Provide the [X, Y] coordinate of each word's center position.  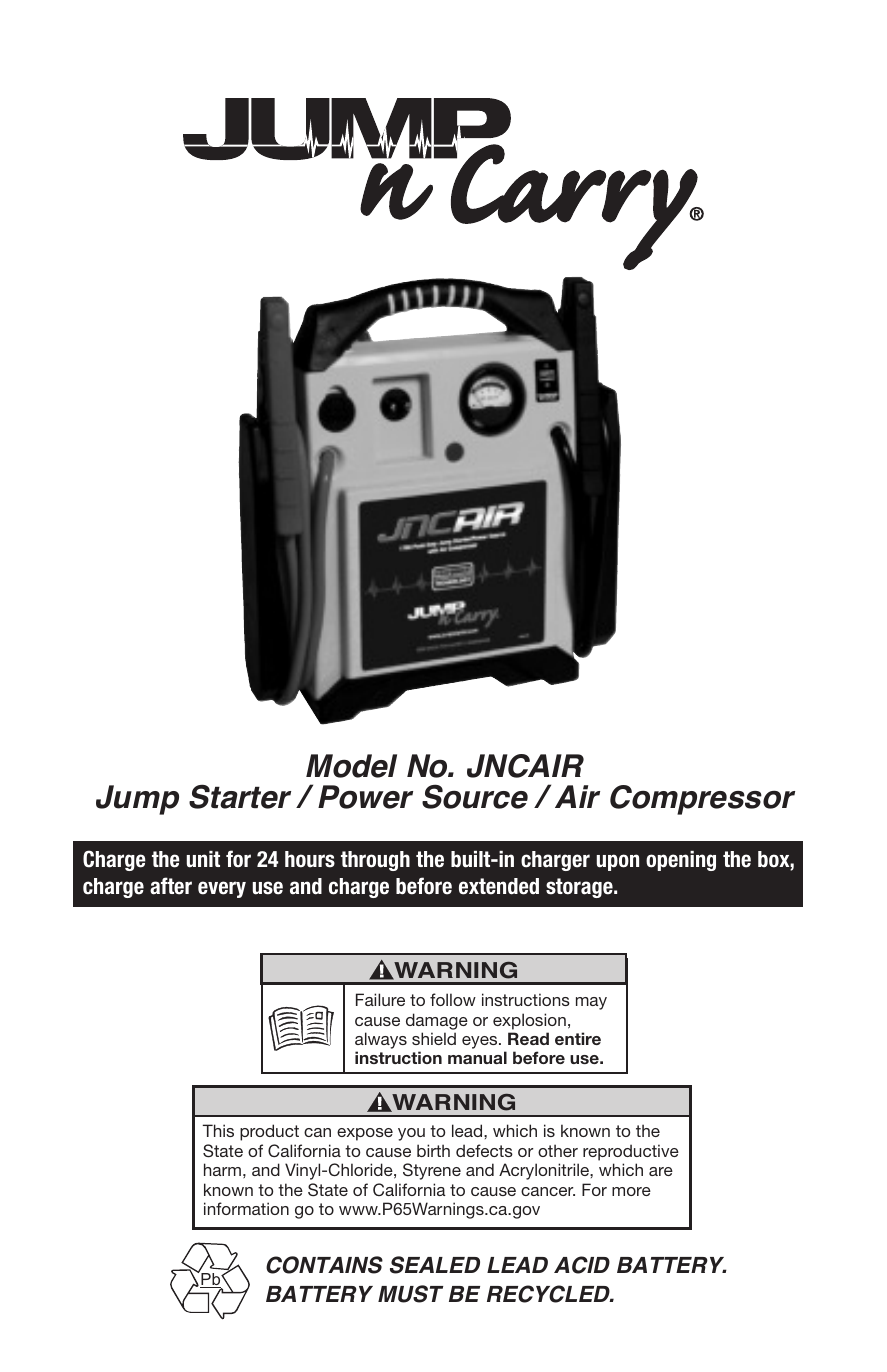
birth [433, 1150]
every [222, 889]
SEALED [435, 1265]
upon [618, 862]
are [661, 1171]
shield [434, 1038]
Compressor [702, 800]
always [381, 1040]
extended [499, 886]
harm [222, 1169]
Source [475, 796]
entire [578, 1038]
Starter [240, 796]
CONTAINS [324, 1265]
